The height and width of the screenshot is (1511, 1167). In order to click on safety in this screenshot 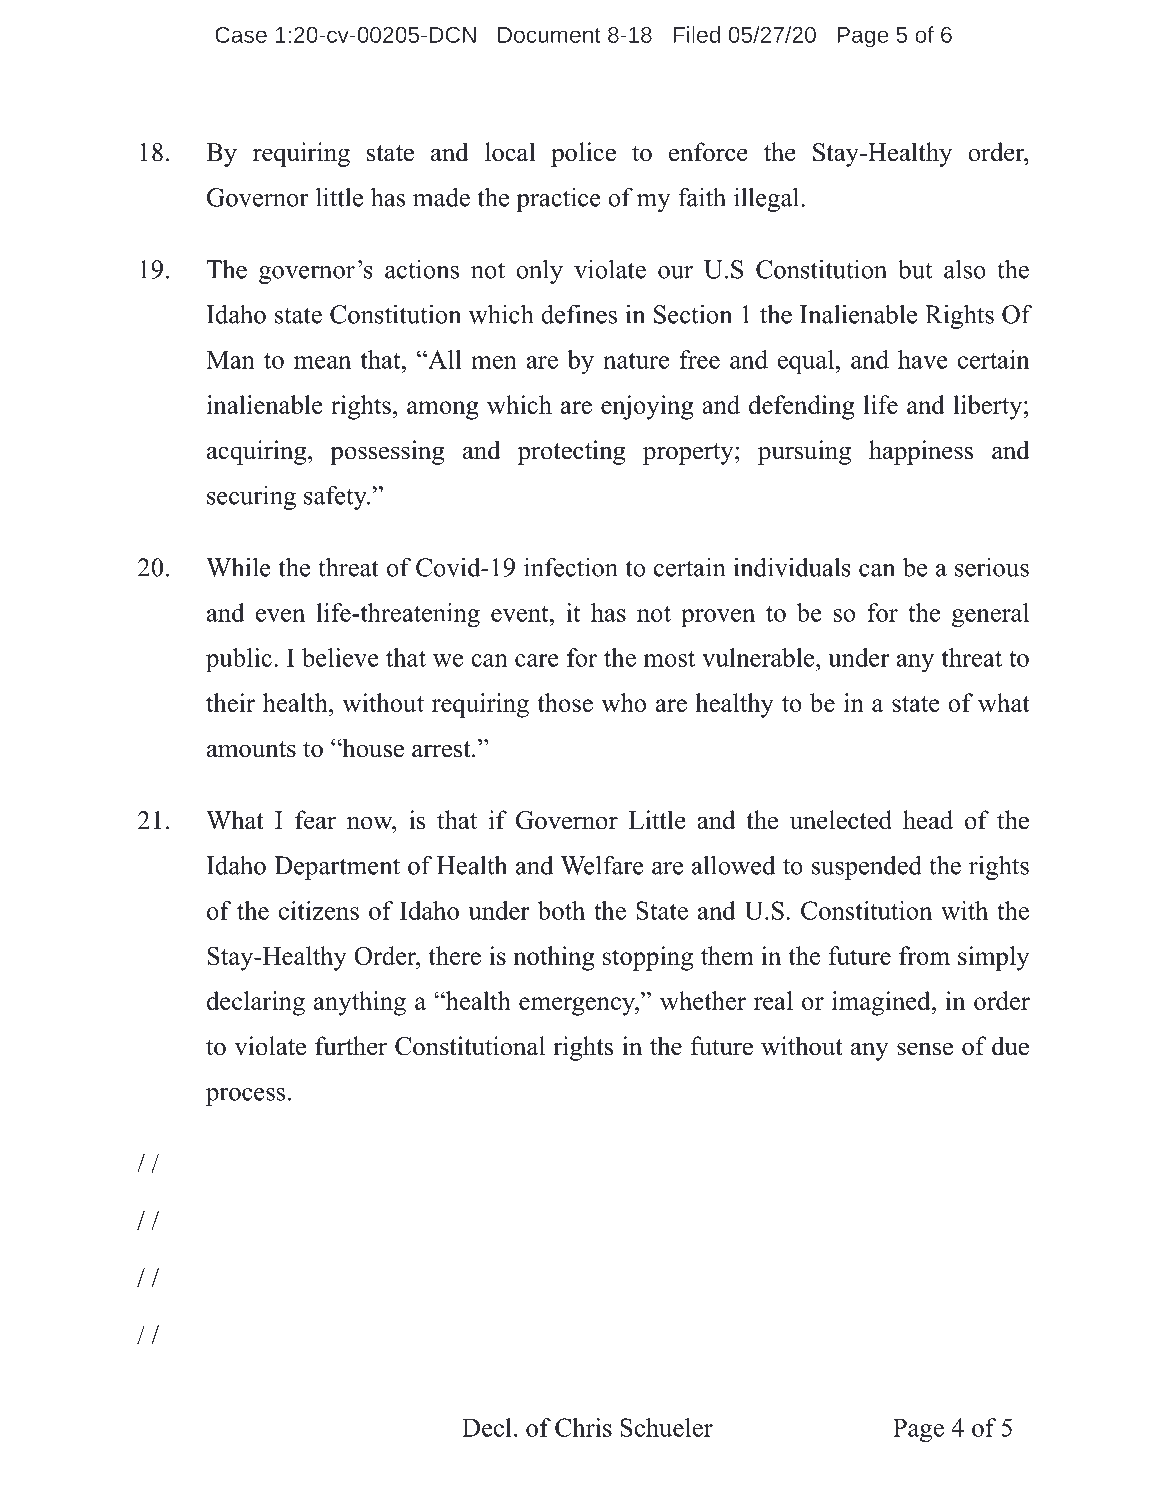, I will do `click(336, 497)`.
